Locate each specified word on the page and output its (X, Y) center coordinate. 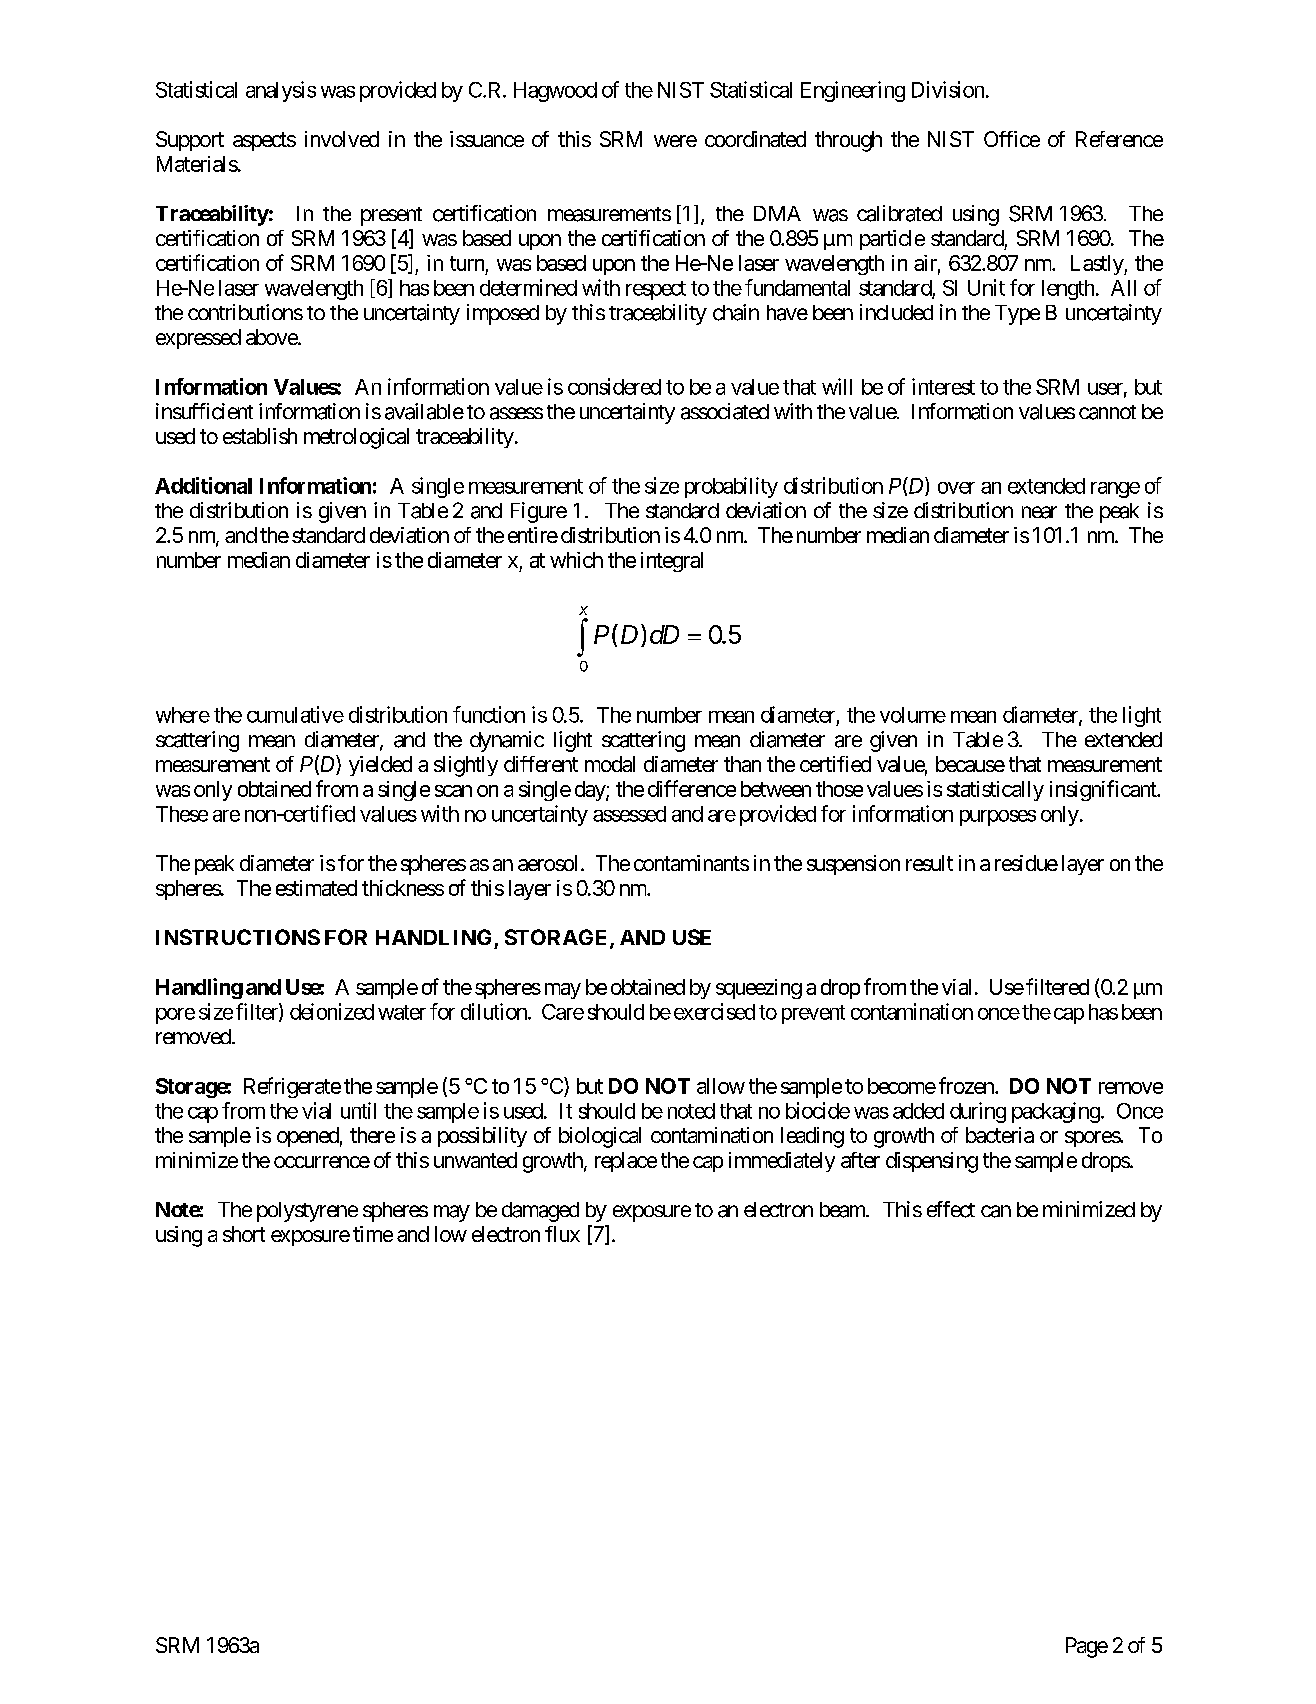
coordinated (755, 139)
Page (1087, 1647)
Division (948, 89)
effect (951, 1209)
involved (342, 139)
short (244, 1234)
